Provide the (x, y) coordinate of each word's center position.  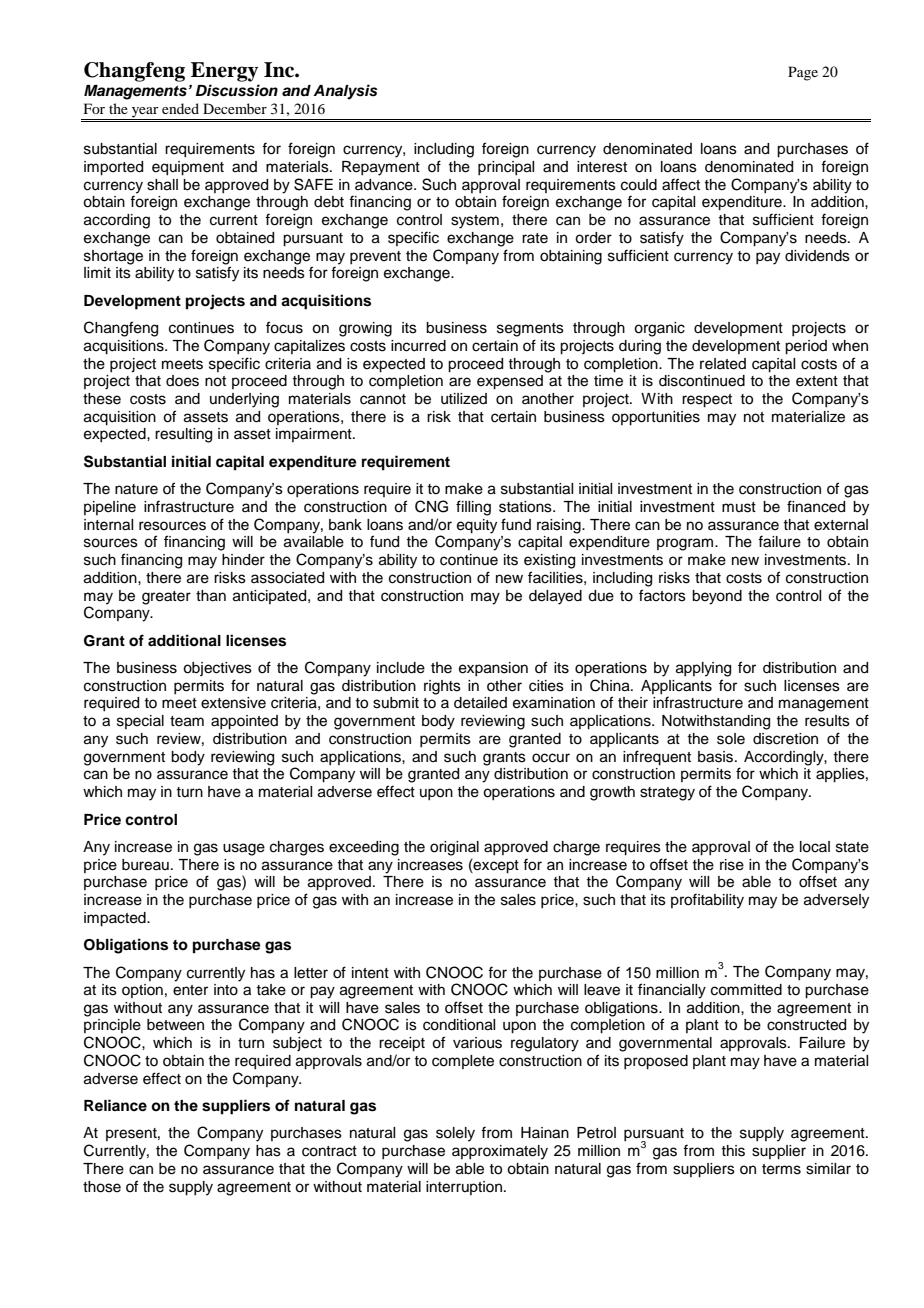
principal (506, 168)
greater (166, 598)
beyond (717, 597)
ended (180, 108)
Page (803, 73)
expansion (493, 669)
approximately (500, 1152)
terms (781, 1169)
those (102, 1187)
